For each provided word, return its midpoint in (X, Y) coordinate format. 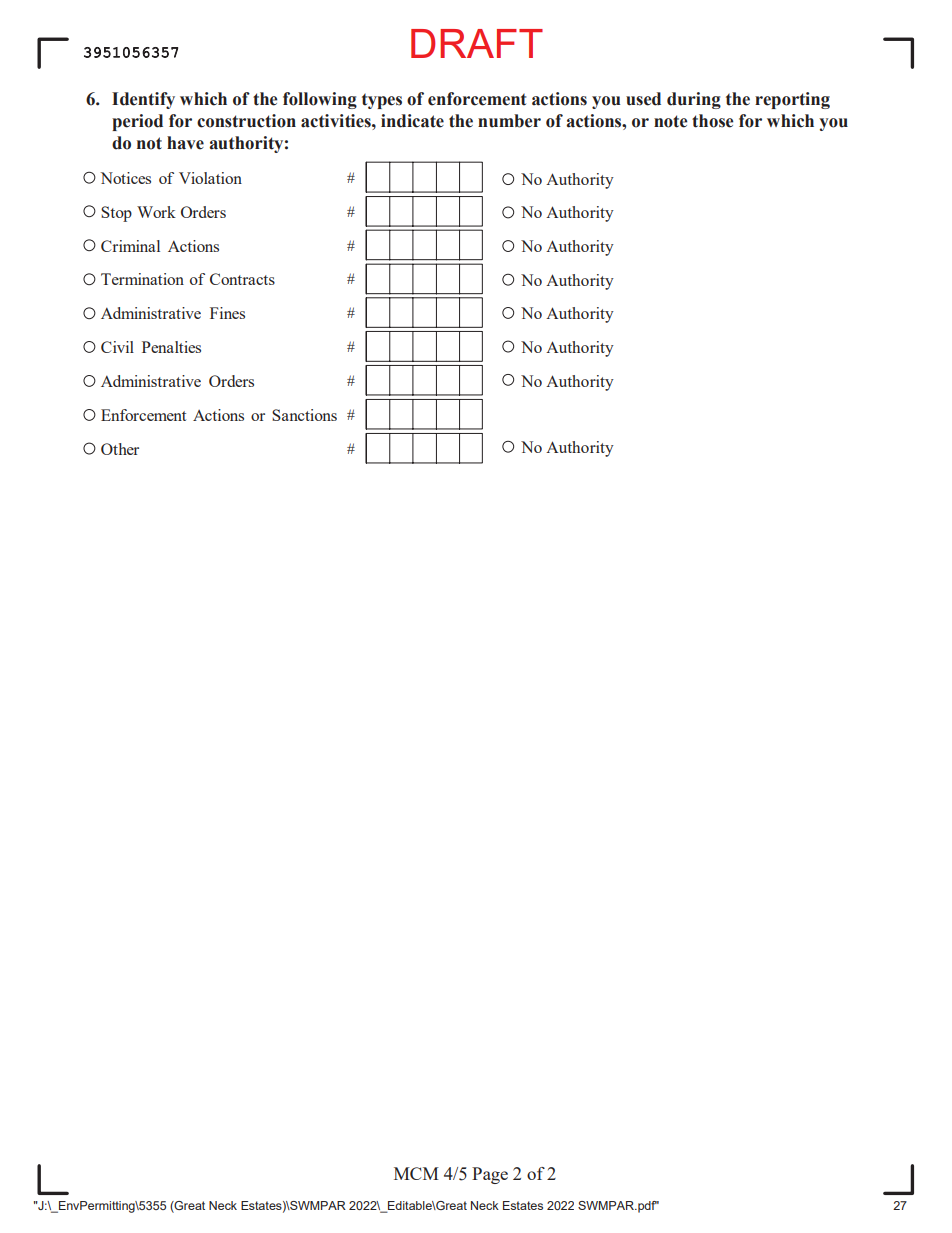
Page (490, 1175)
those (712, 121)
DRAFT (477, 43)
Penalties (171, 347)
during (694, 100)
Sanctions (304, 415)
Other (120, 449)
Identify (143, 100)
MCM (416, 1173)
